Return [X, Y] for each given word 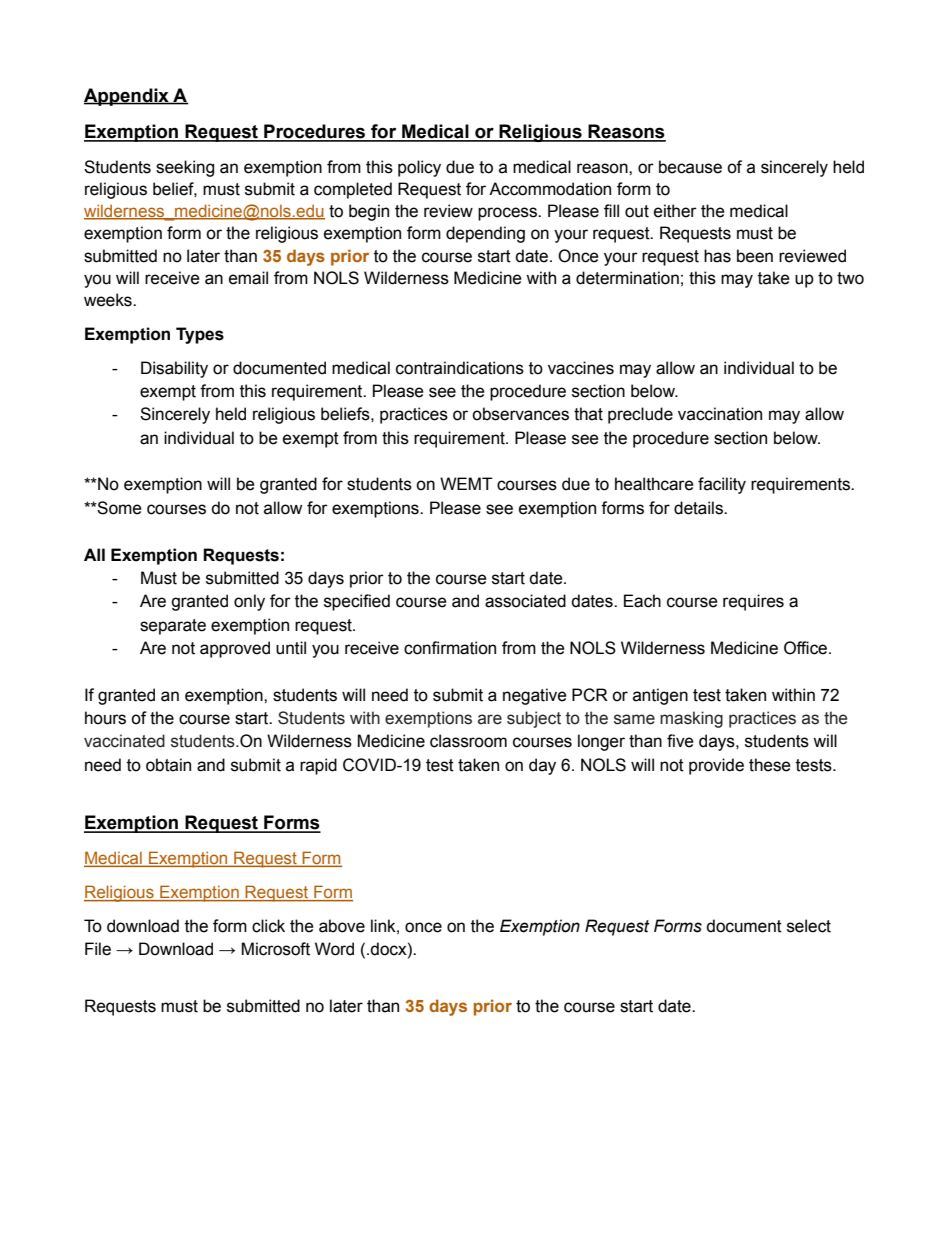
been [755, 256]
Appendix [127, 97]
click [268, 926]
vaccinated [124, 741]
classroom [468, 741]
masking [691, 719]
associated [525, 601]
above [342, 926]
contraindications [460, 368]
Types [200, 335]
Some [119, 508]
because [690, 167]
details [699, 508]
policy [419, 168]
